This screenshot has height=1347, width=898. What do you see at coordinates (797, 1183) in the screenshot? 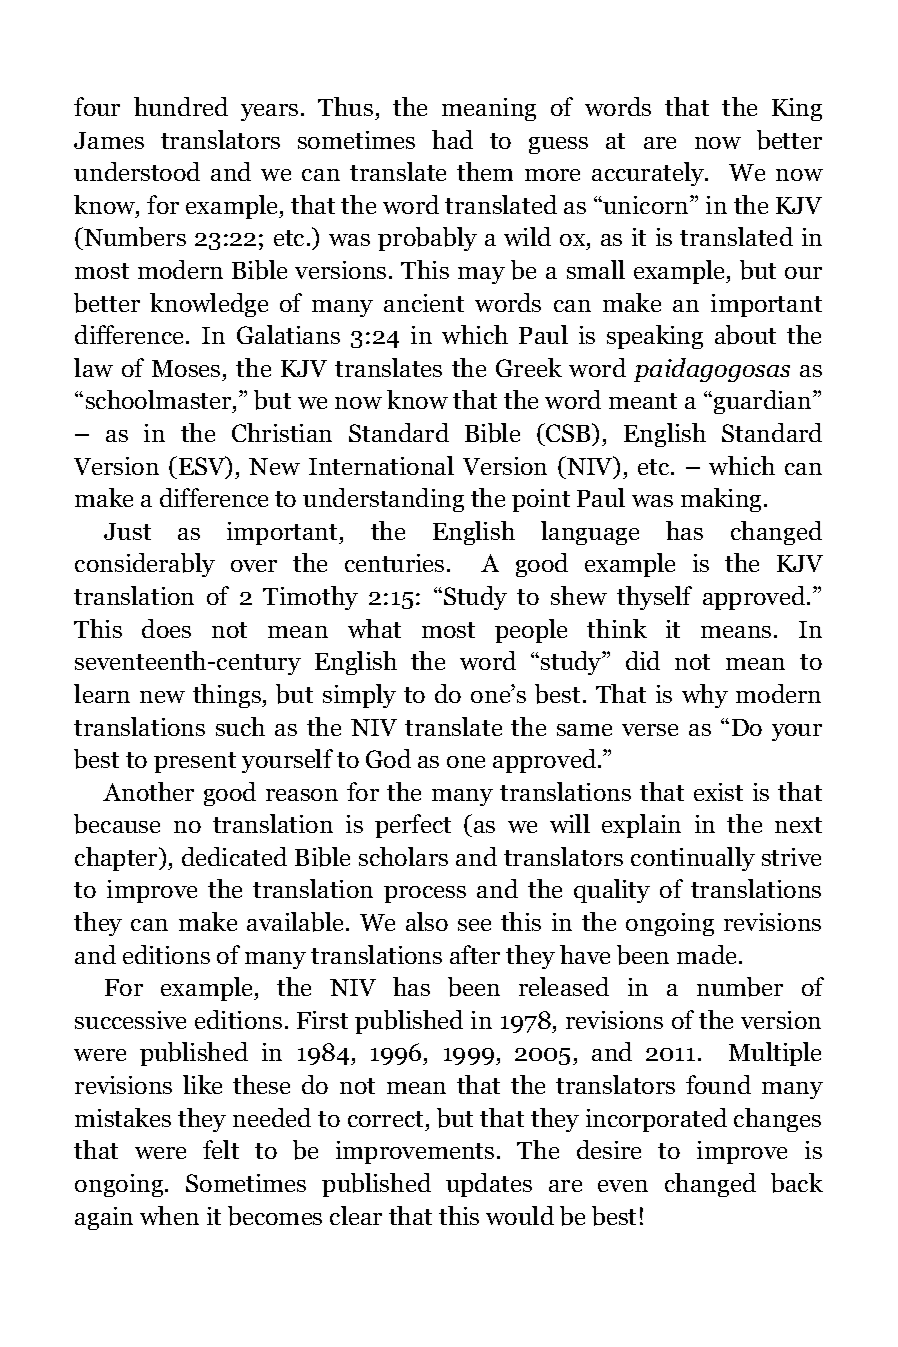
I see `back` at bounding box center [797, 1183].
